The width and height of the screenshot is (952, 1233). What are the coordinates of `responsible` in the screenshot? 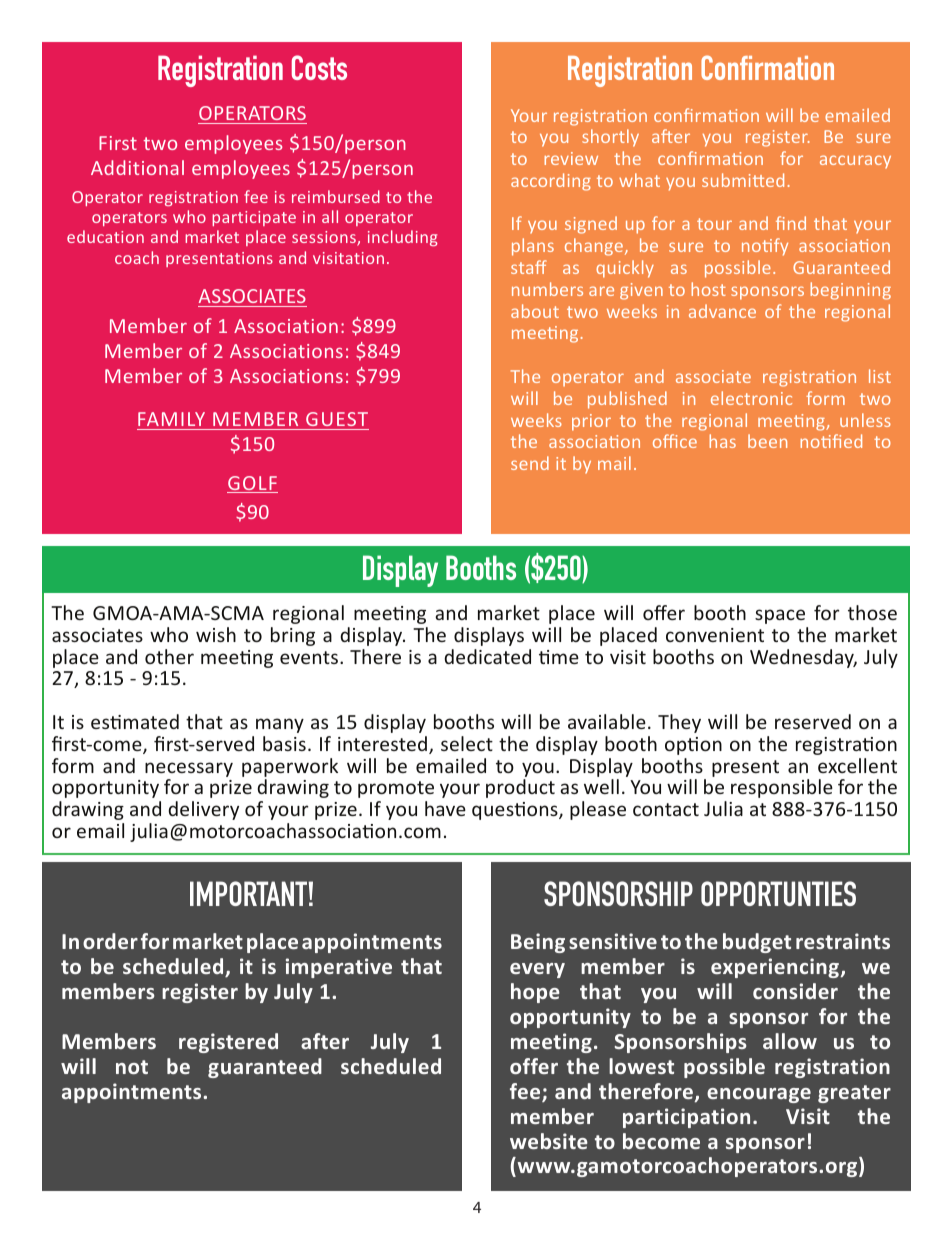 It's located at (782, 788).
